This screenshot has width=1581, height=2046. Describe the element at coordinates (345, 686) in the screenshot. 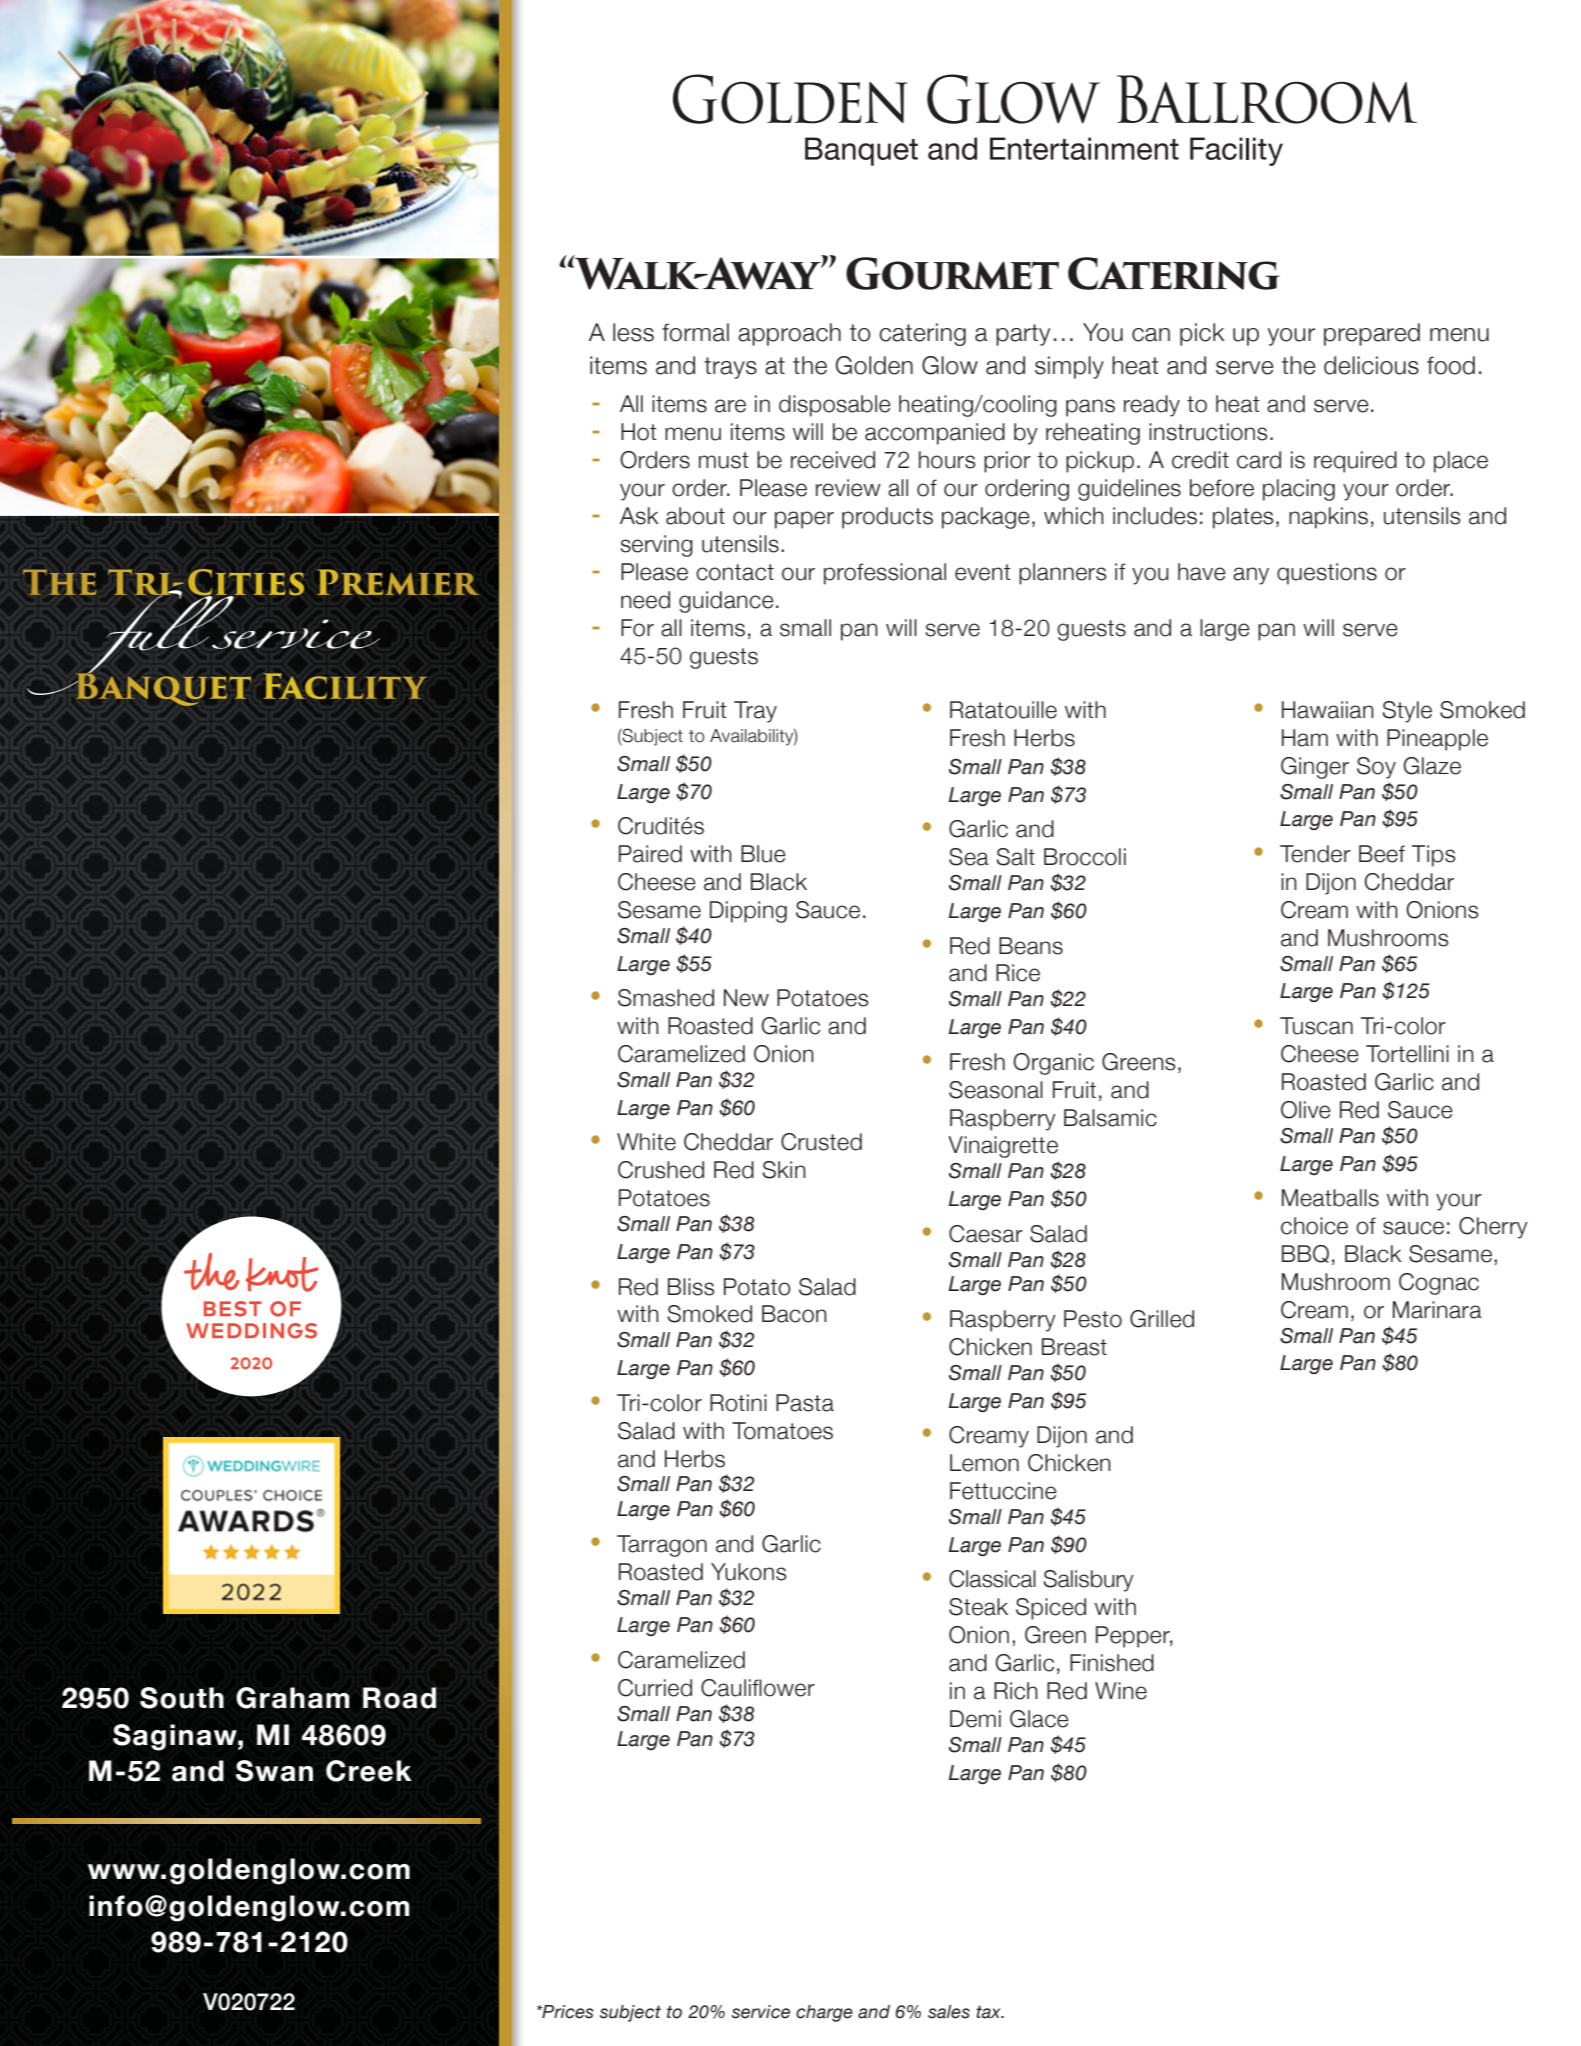

I see `Facility` at that location.
